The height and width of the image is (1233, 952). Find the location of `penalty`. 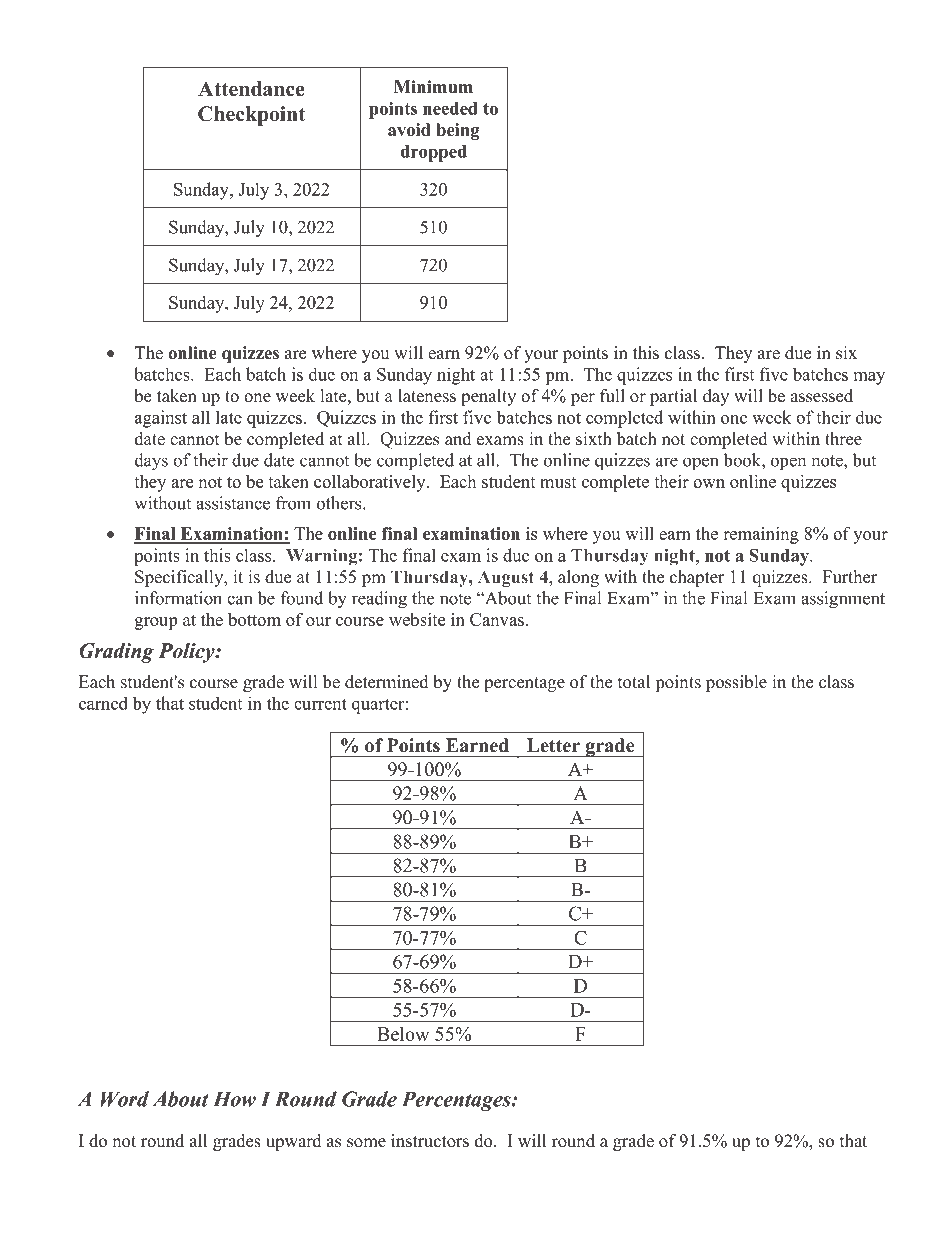

penalty is located at coordinates (488, 397).
